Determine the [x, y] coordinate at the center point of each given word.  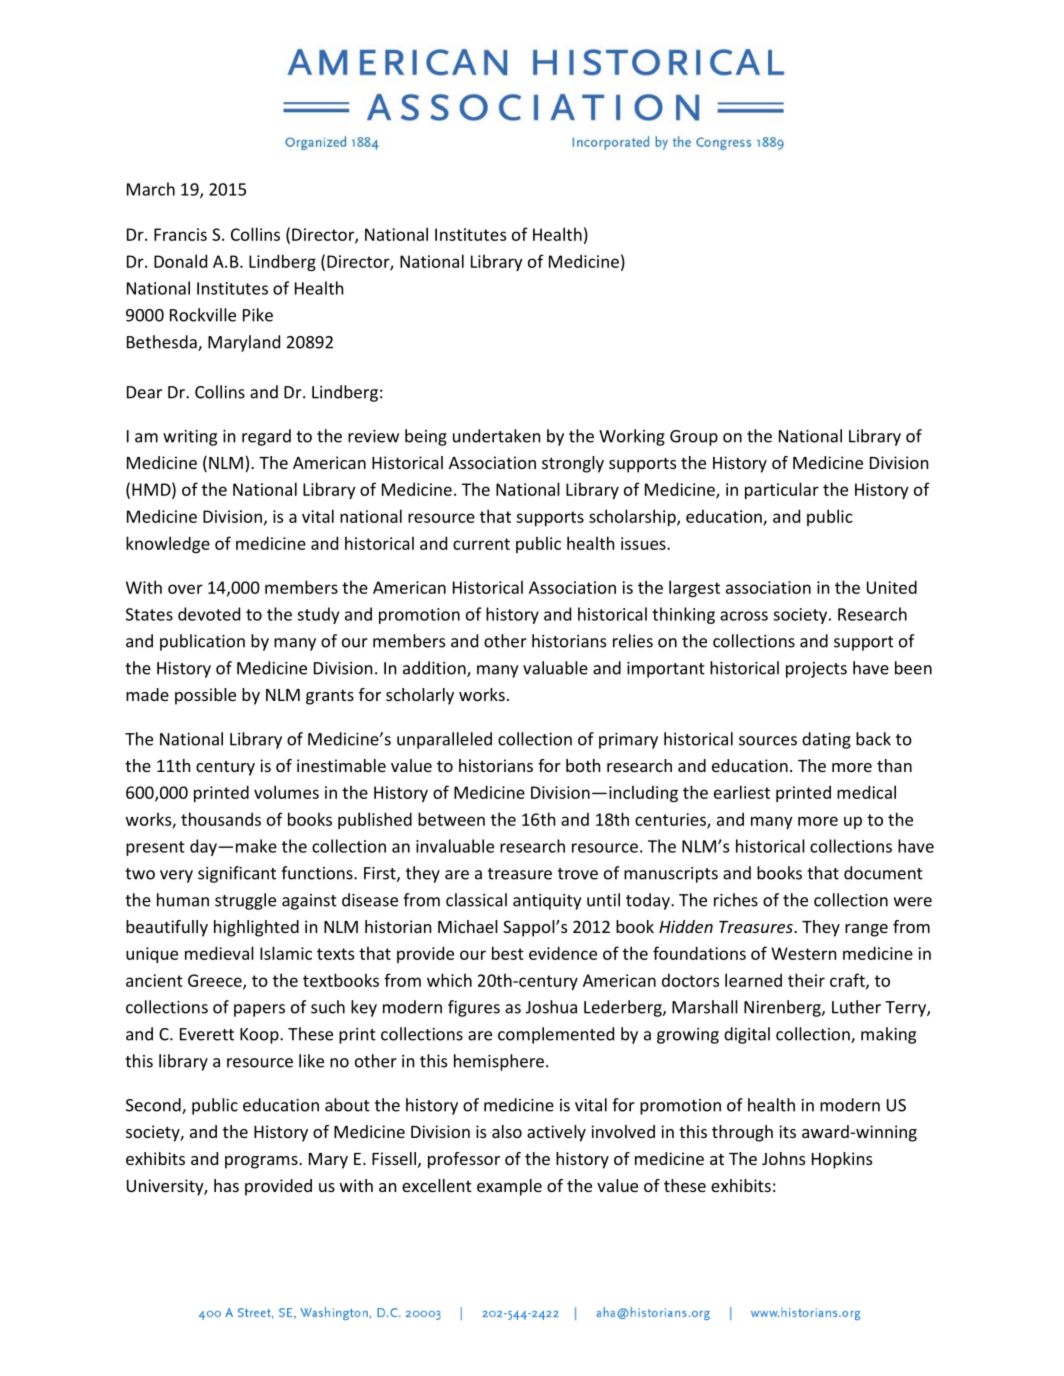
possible [205, 696]
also [507, 1131]
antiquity [547, 902]
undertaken [496, 436]
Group [694, 438]
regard [266, 437]
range [866, 930]
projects [816, 670]
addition [435, 669]
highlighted [256, 928]
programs [262, 1162]
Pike [258, 315]
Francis [180, 234]
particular [782, 490]
